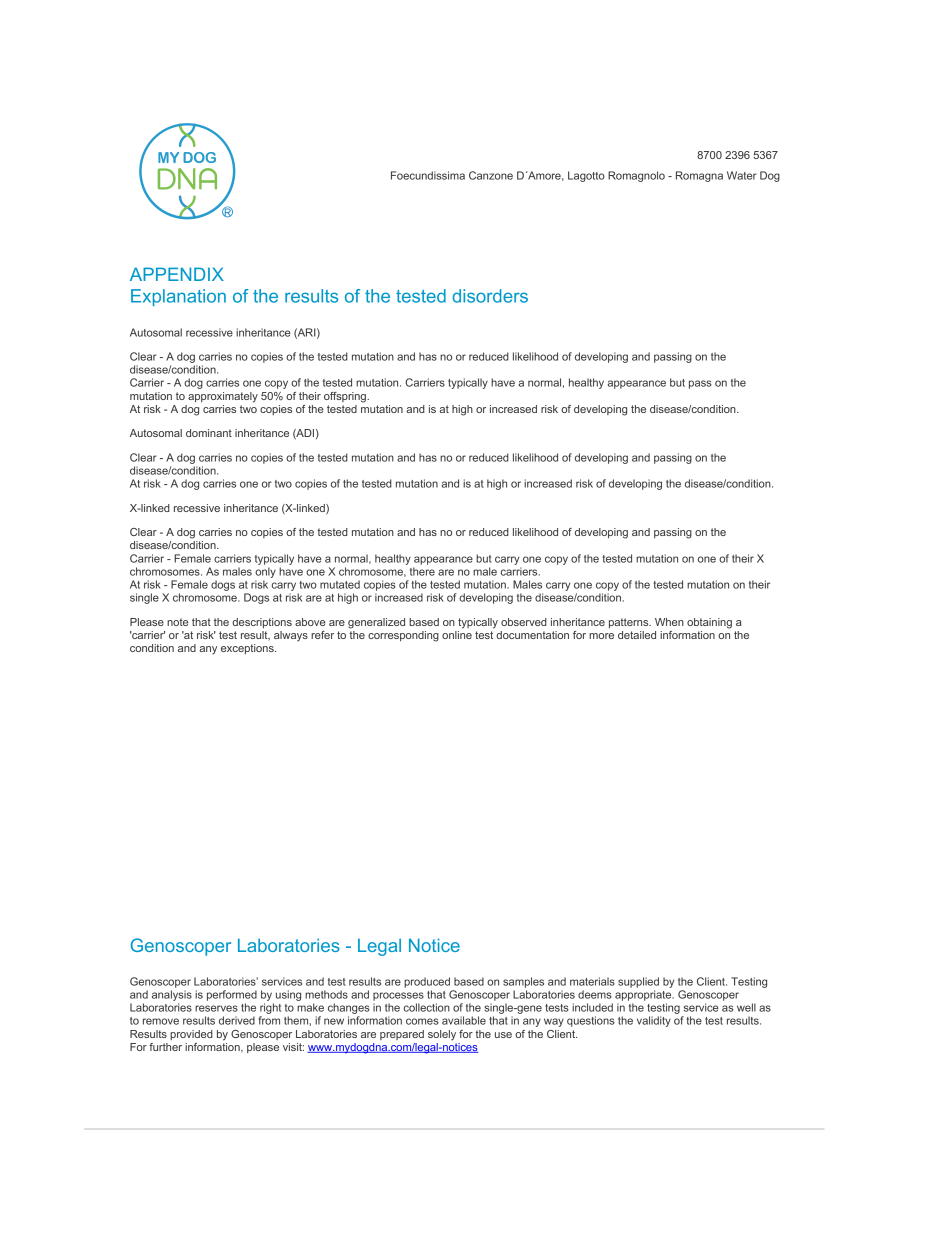 The height and width of the screenshot is (1233, 952). I want to click on APPENDIX, so click(177, 274).
